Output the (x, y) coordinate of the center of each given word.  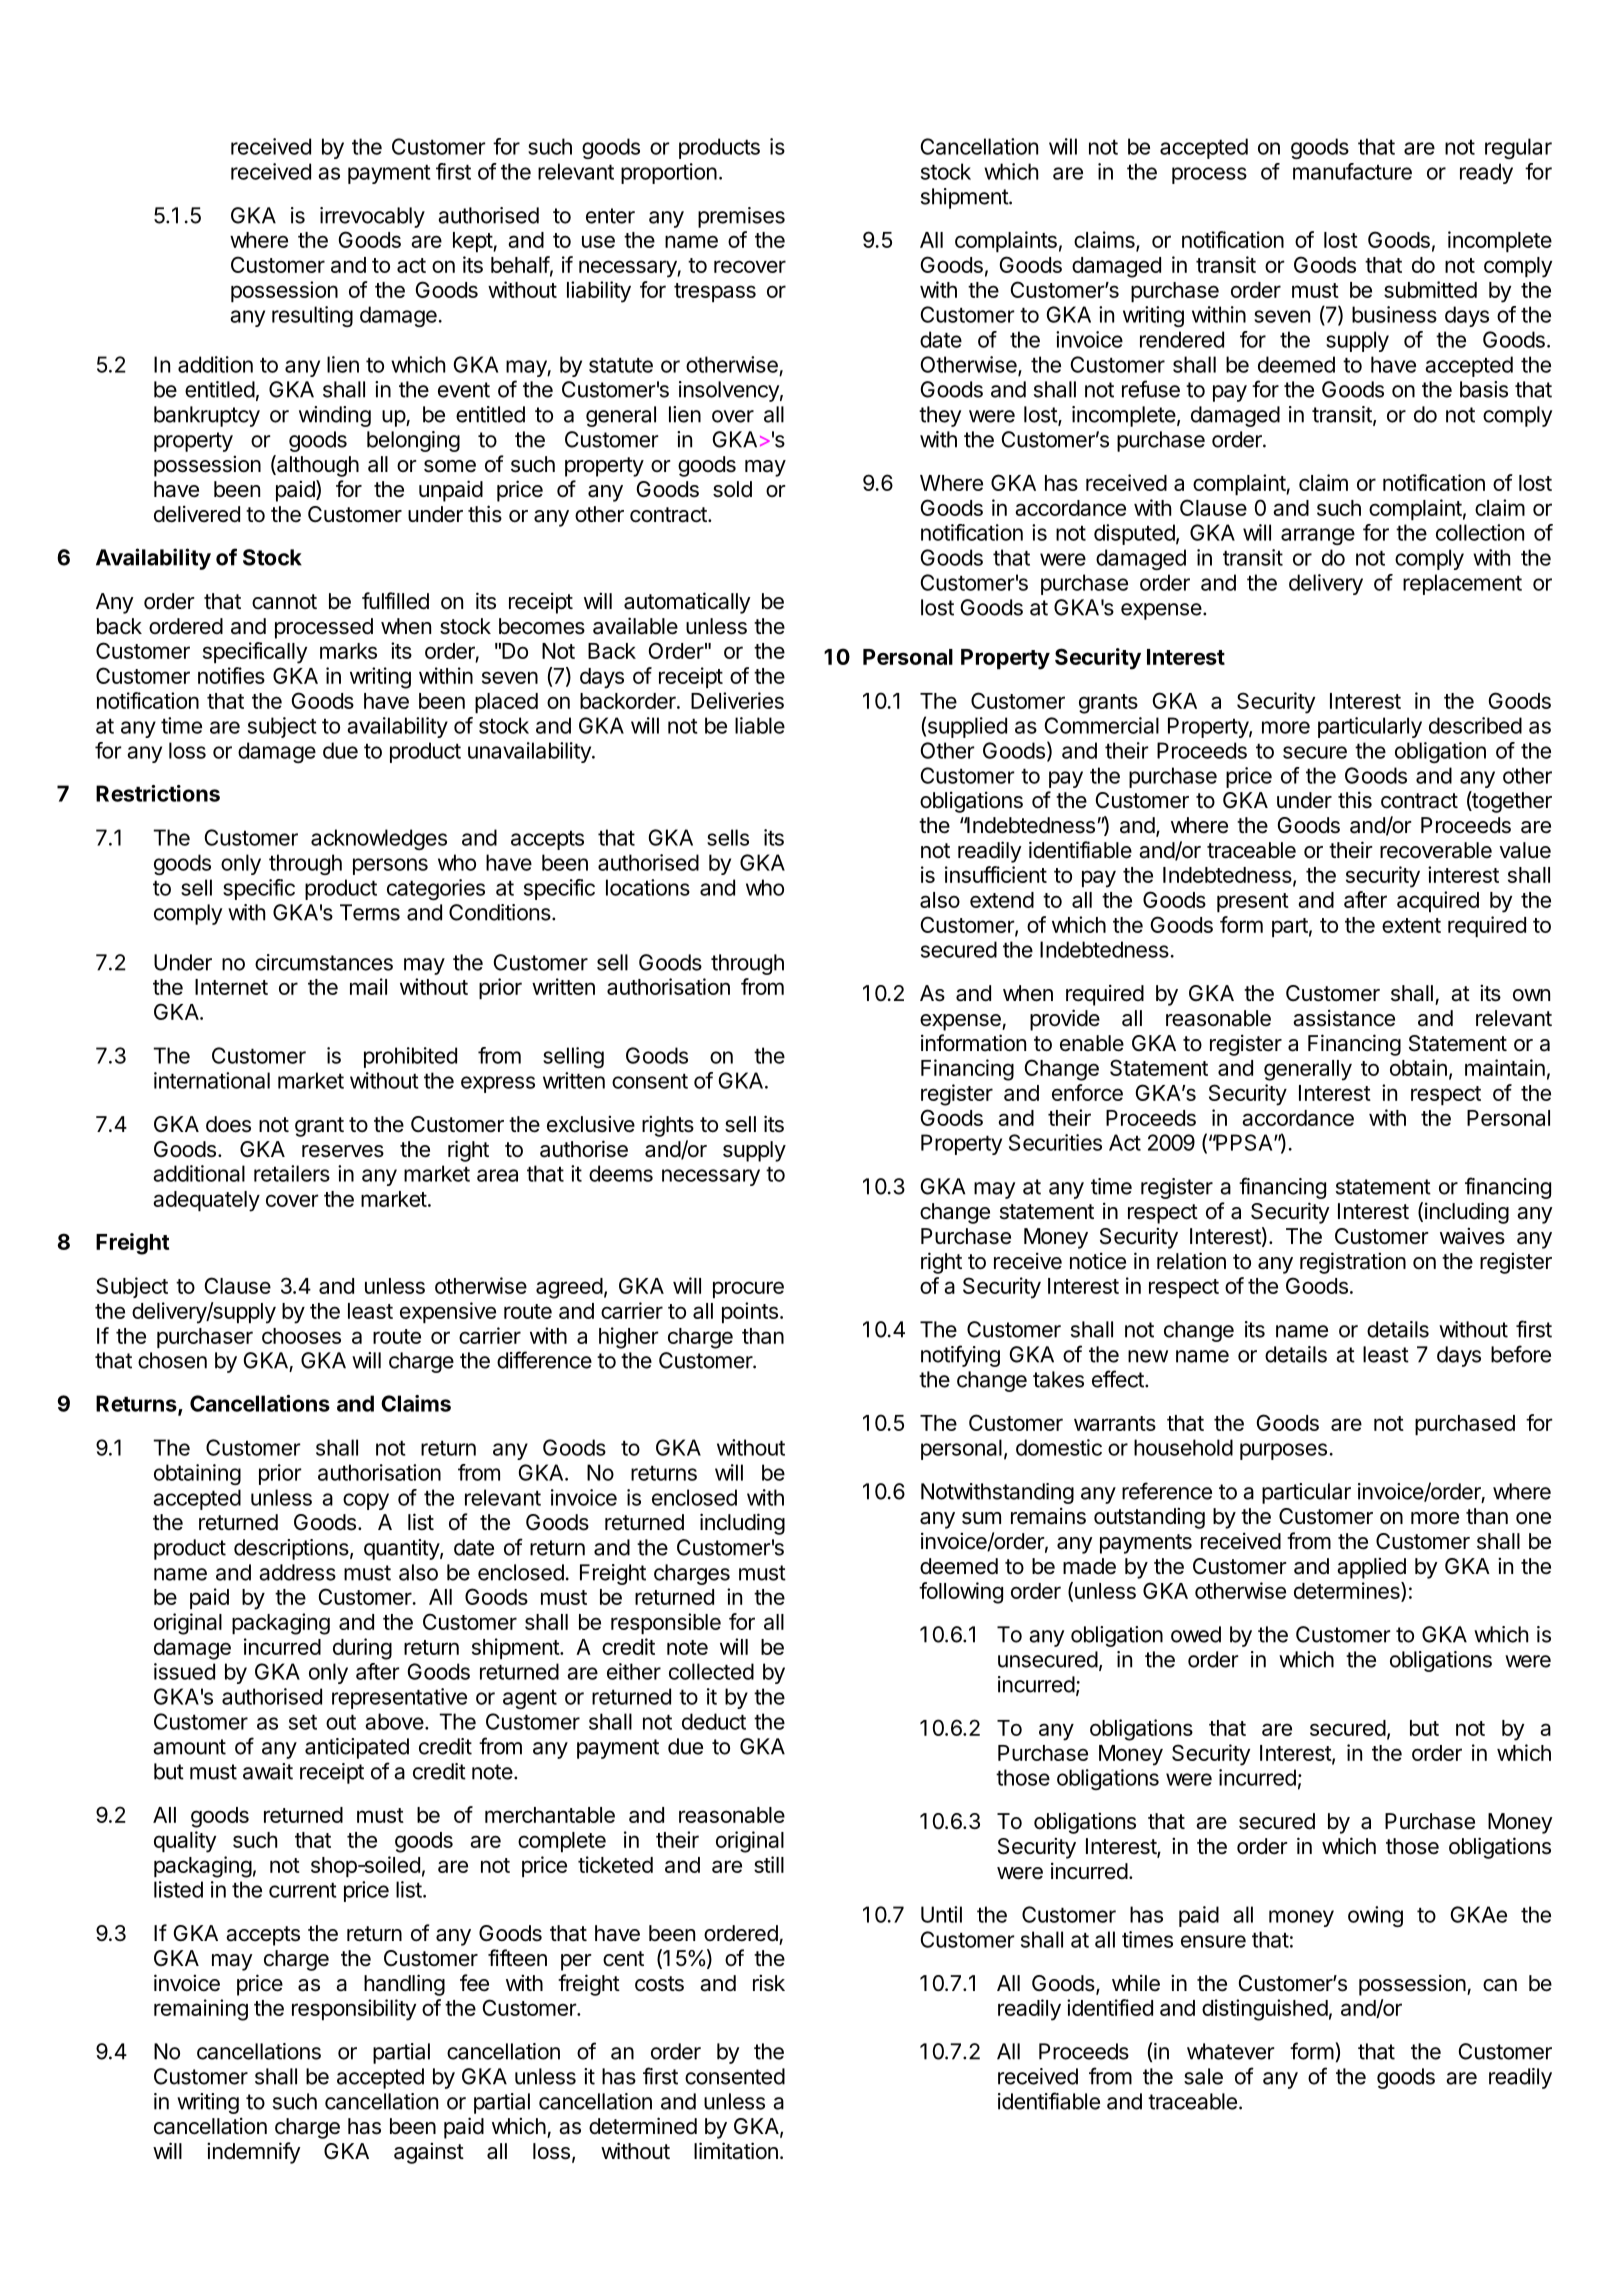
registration (1353, 1263)
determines (1348, 1591)
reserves (343, 1151)
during (362, 1649)
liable (760, 725)
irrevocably (372, 217)
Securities (1055, 1142)
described (1475, 725)
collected (711, 1671)
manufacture (1352, 171)
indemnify (254, 2153)
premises (741, 217)
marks (348, 651)
